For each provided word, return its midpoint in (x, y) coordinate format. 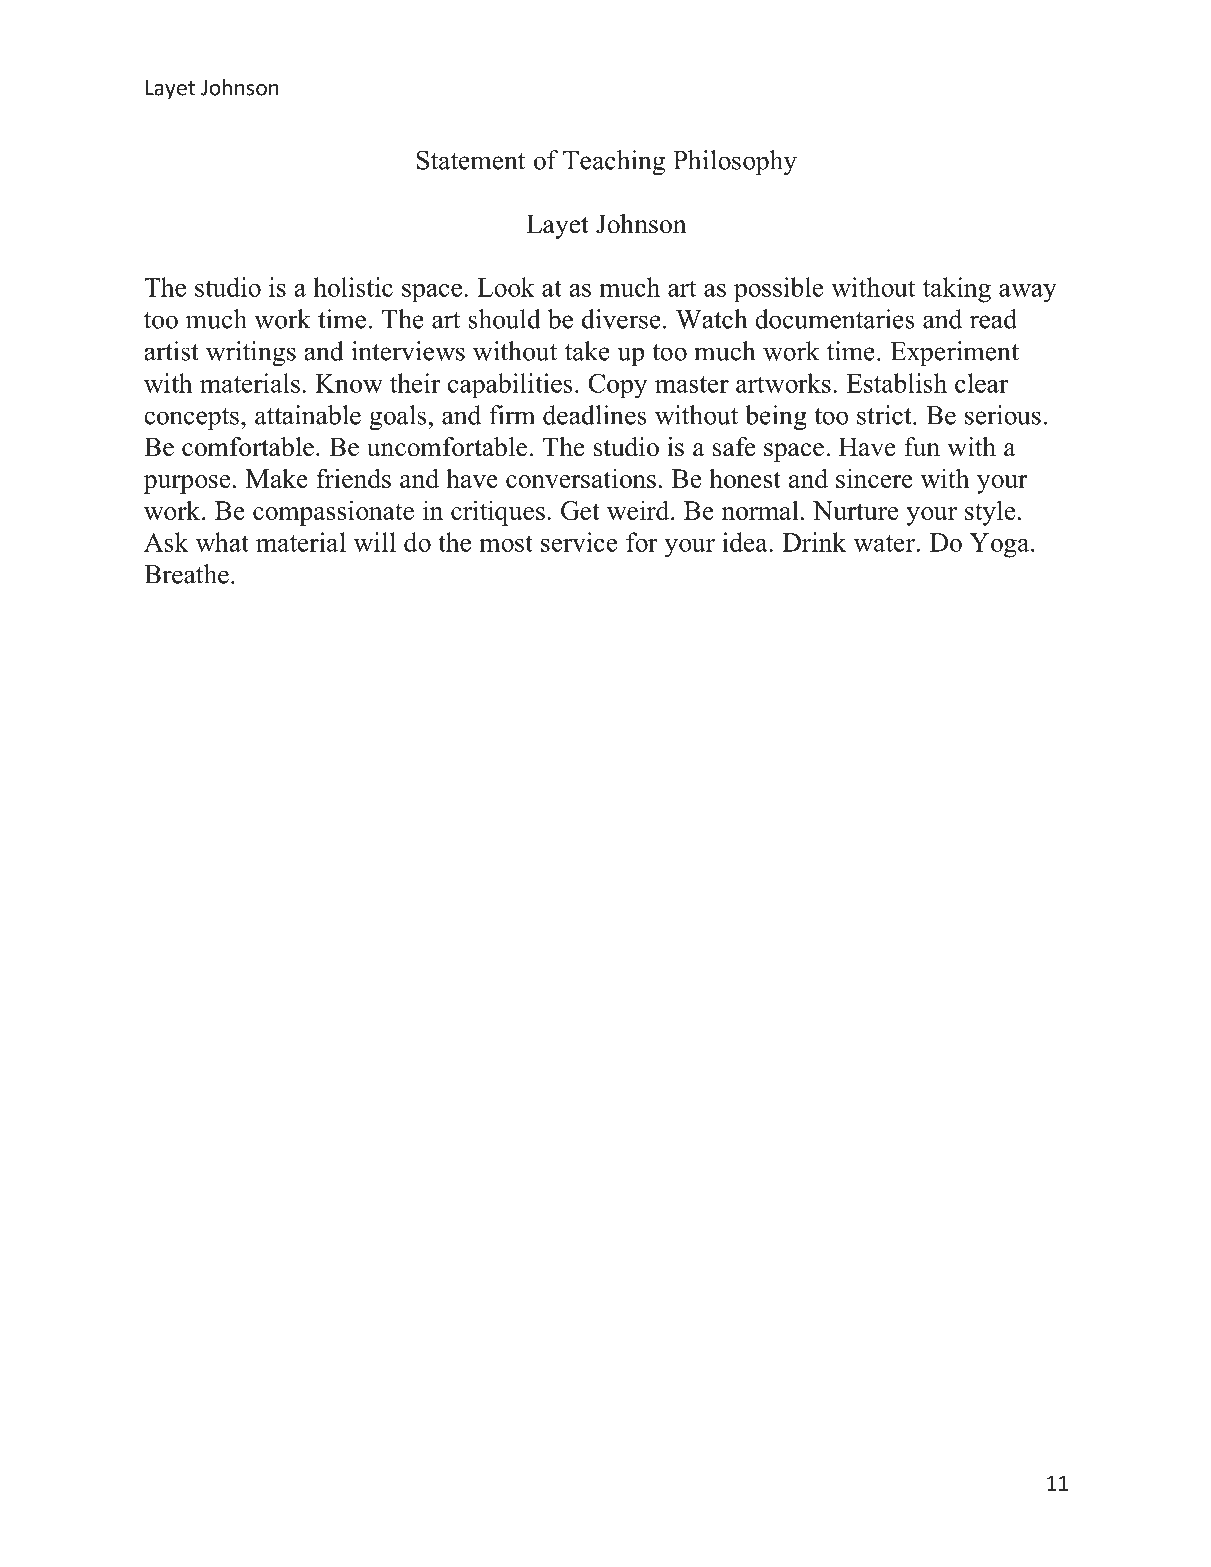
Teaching (614, 162)
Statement (471, 160)
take (587, 351)
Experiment (954, 353)
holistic (353, 287)
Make (277, 478)
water (886, 543)
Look (506, 287)
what (222, 542)
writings (251, 353)
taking (957, 290)
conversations (581, 478)
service (579, 542)
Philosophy (735, 162)
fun (922, 447)
